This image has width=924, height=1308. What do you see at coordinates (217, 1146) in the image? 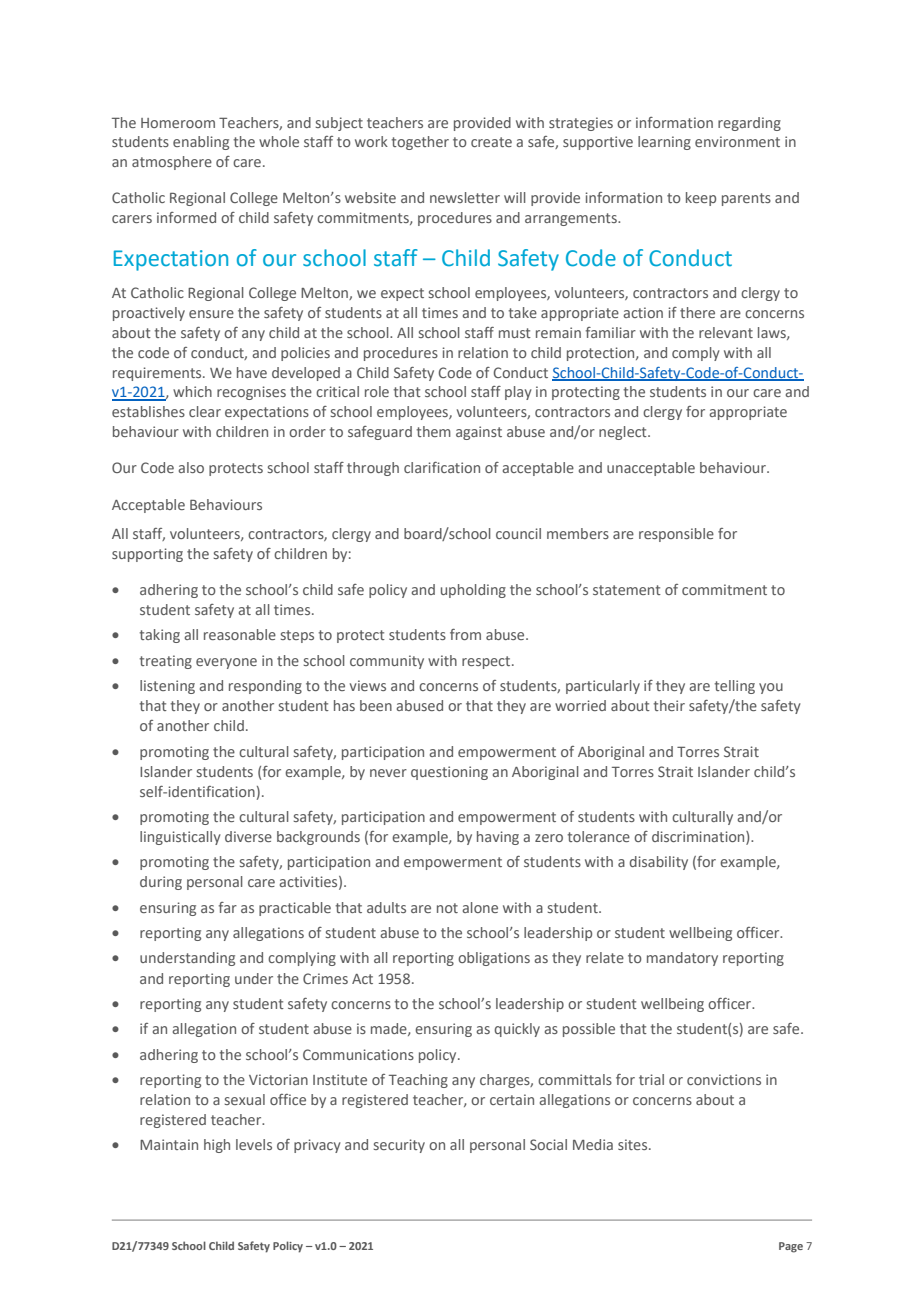
I see `high` at bounding box center [217, 1146].
